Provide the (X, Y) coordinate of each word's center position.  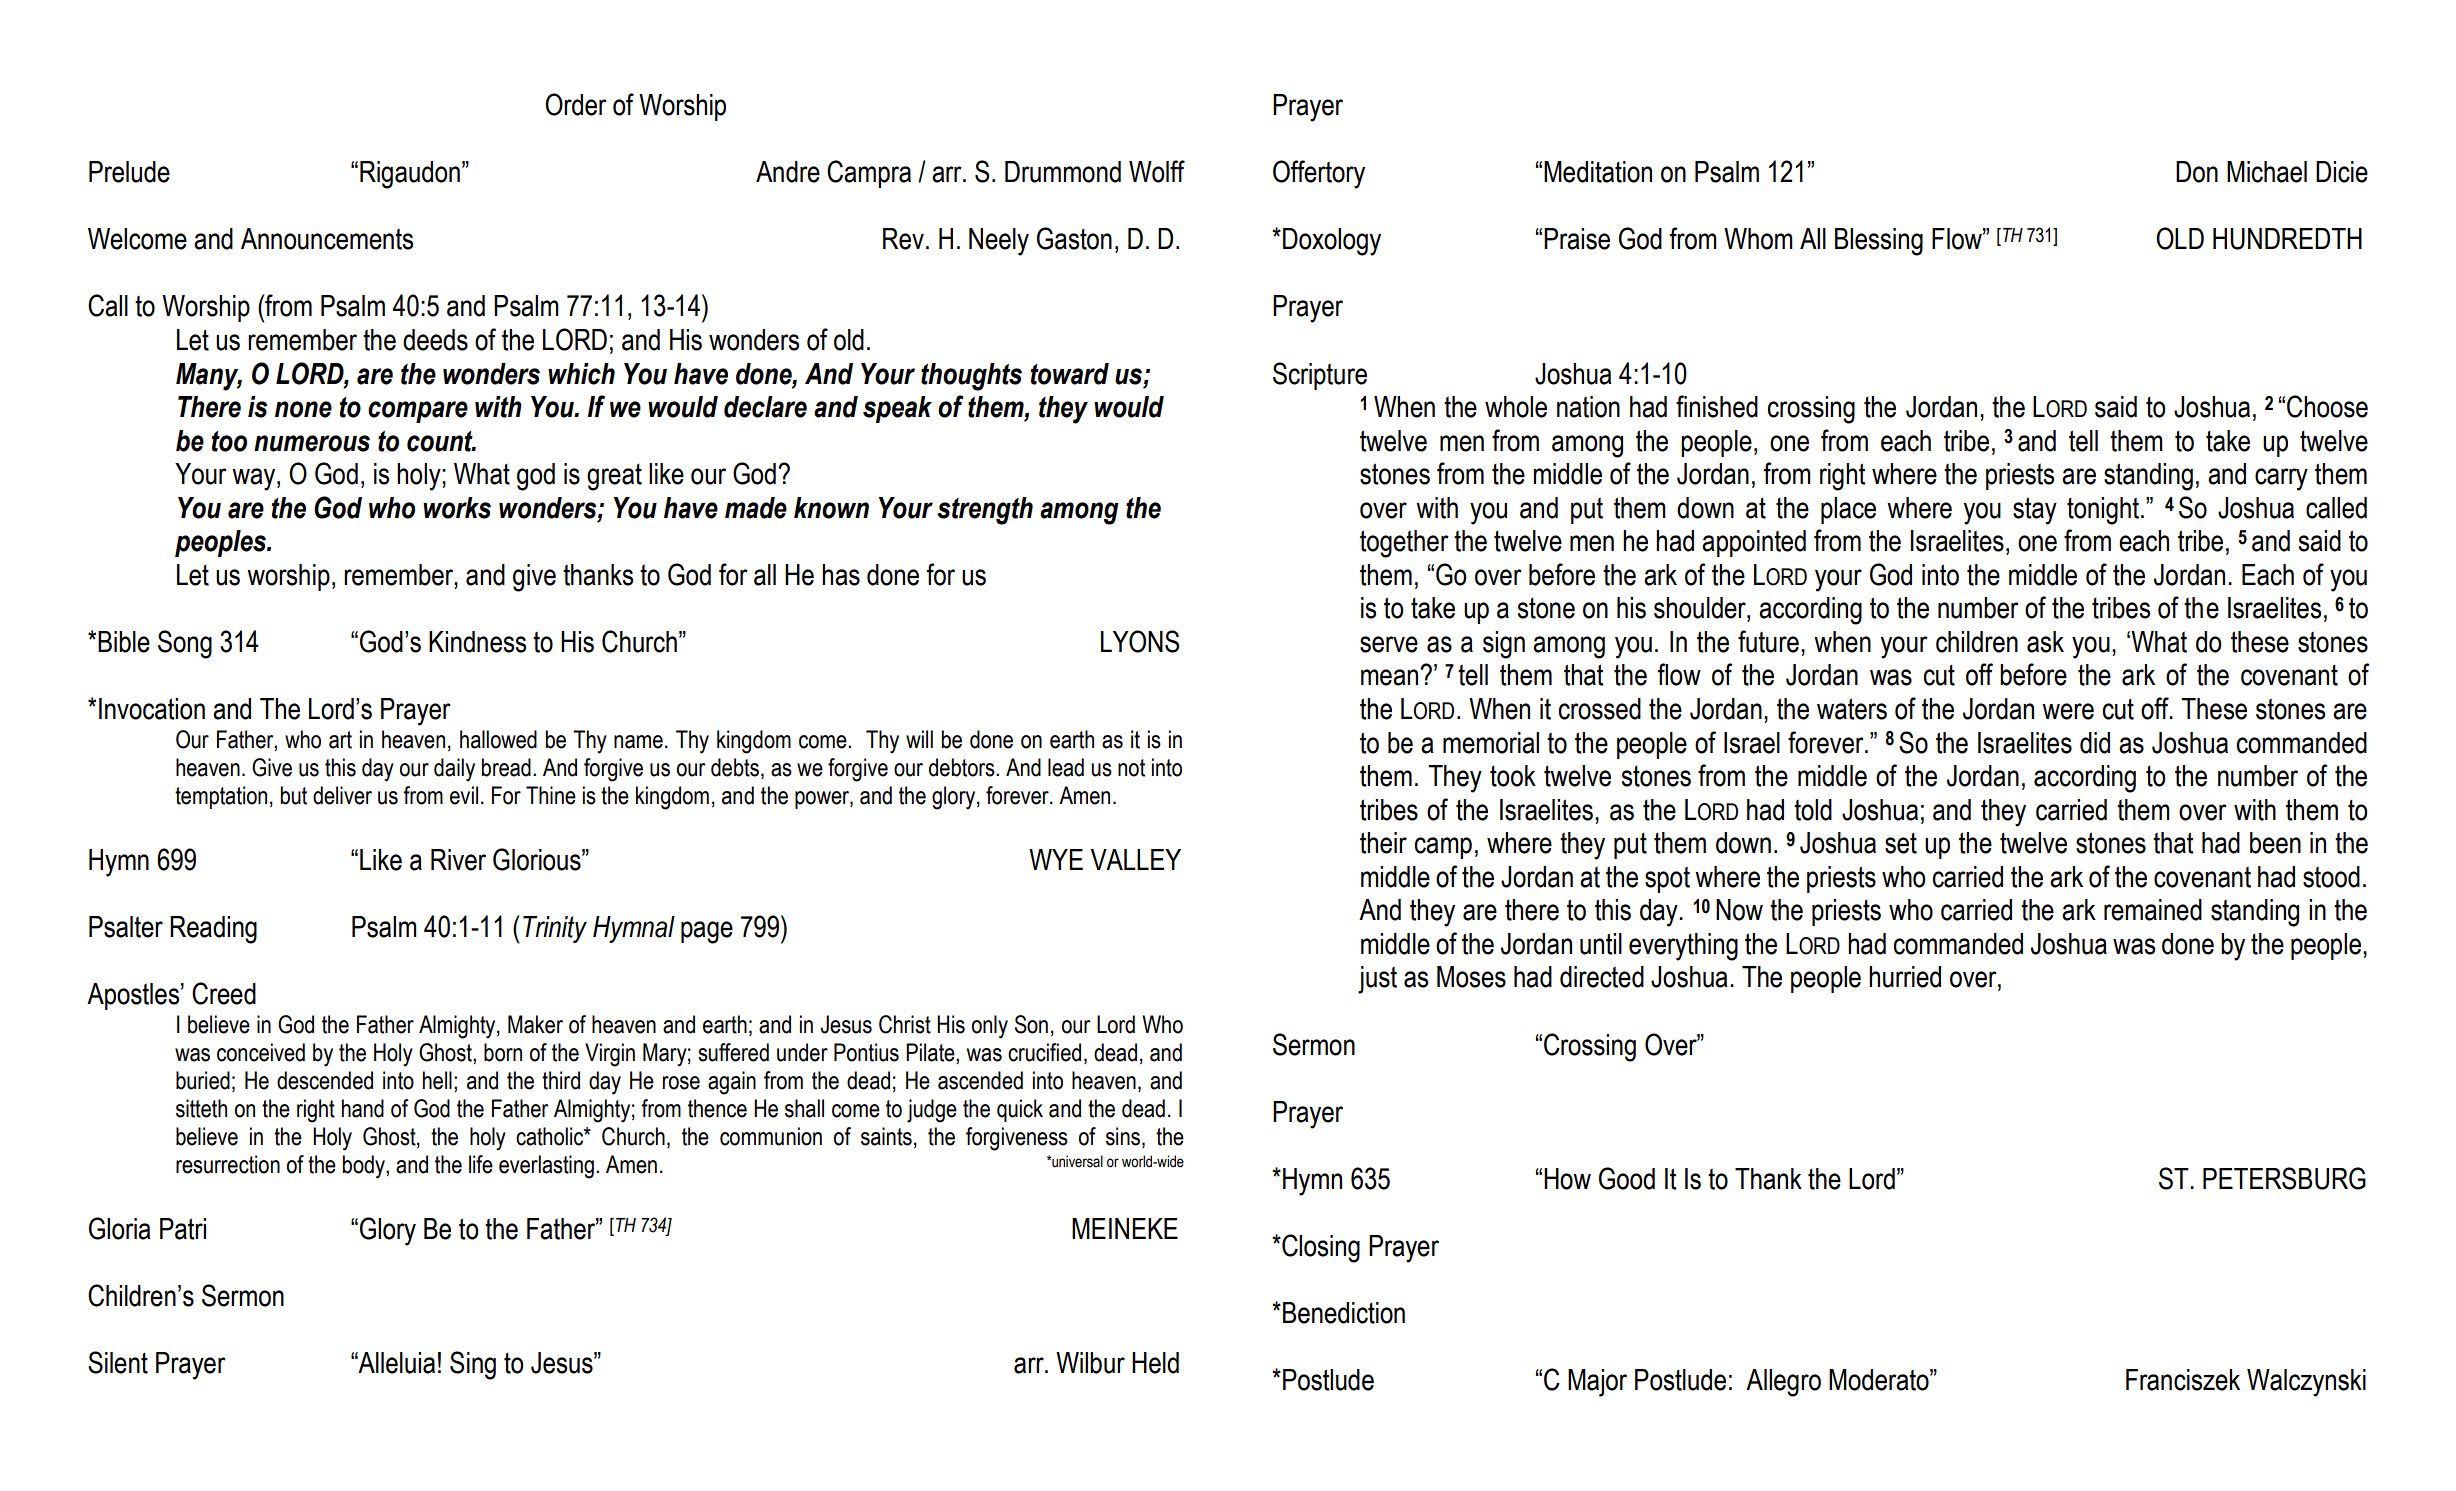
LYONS (1140, 641)
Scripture (1320, 376)
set (1901, 843)
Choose (2327, 406)
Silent (118, 1362)
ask (2045, 642)
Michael (2267, 172)
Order (576, 104)
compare (418, 412)
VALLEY (1136, 859)
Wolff (1157, 171)
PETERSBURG (2284, 1178)
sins (1123, 1136)
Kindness (477, 642)
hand (363, 1108)
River (458, 860)
